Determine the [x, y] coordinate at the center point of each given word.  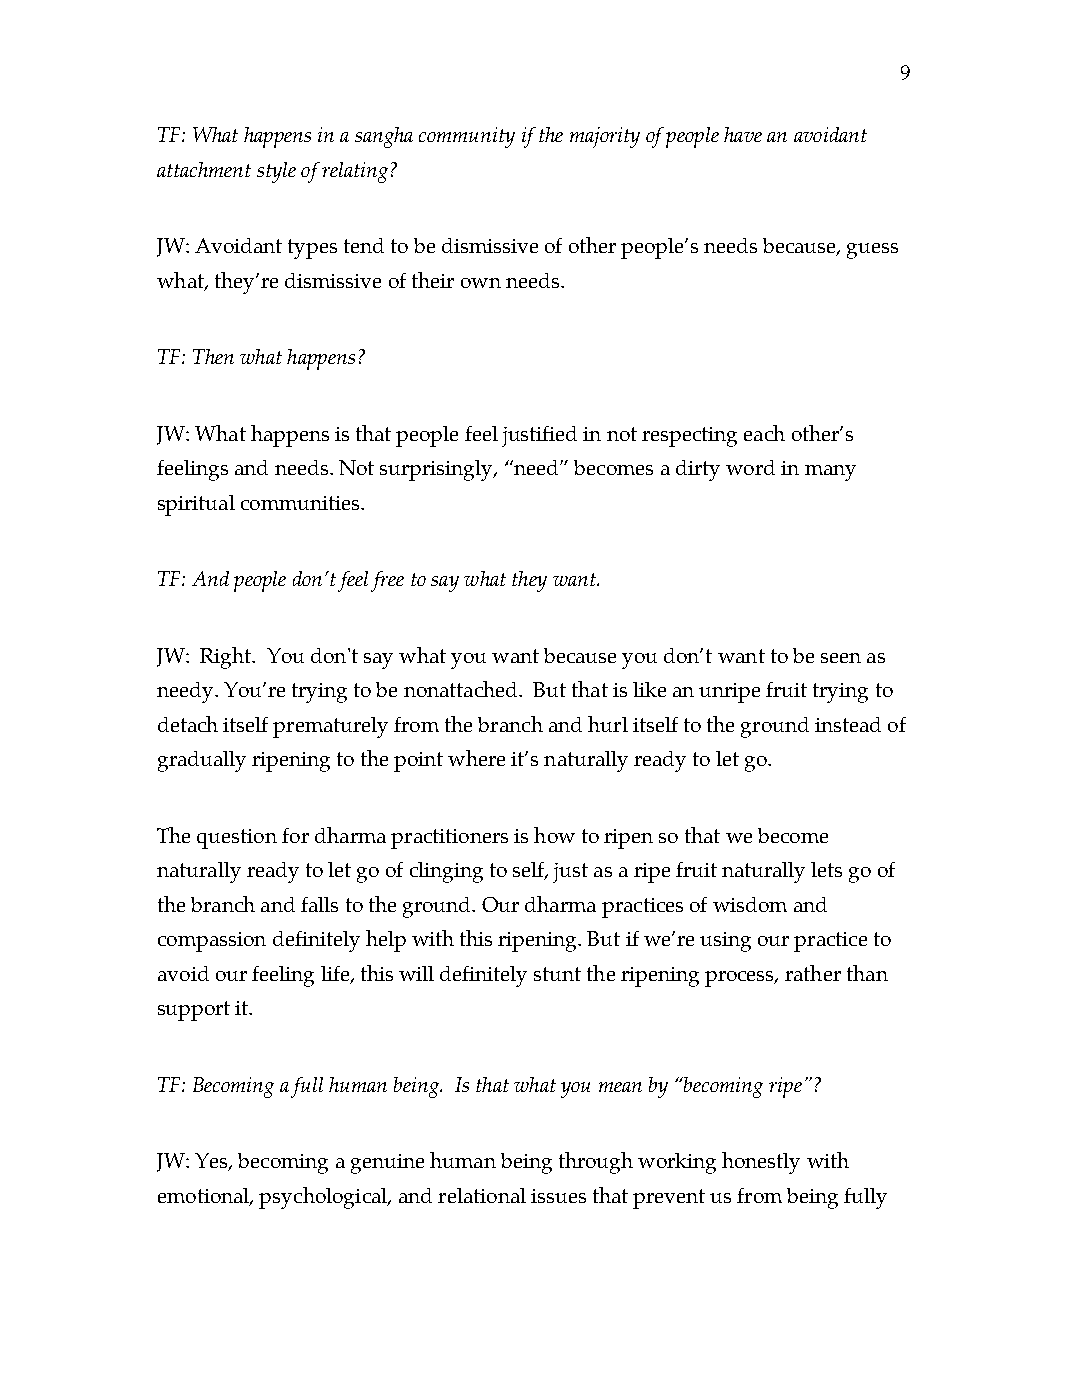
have [743, 134]
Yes [212, 1162]
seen [841, 658]
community [467, 137]
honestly [761, 1163]
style [276, 172]
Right [227, 658]
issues [558, 1196]
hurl [608, 724]
